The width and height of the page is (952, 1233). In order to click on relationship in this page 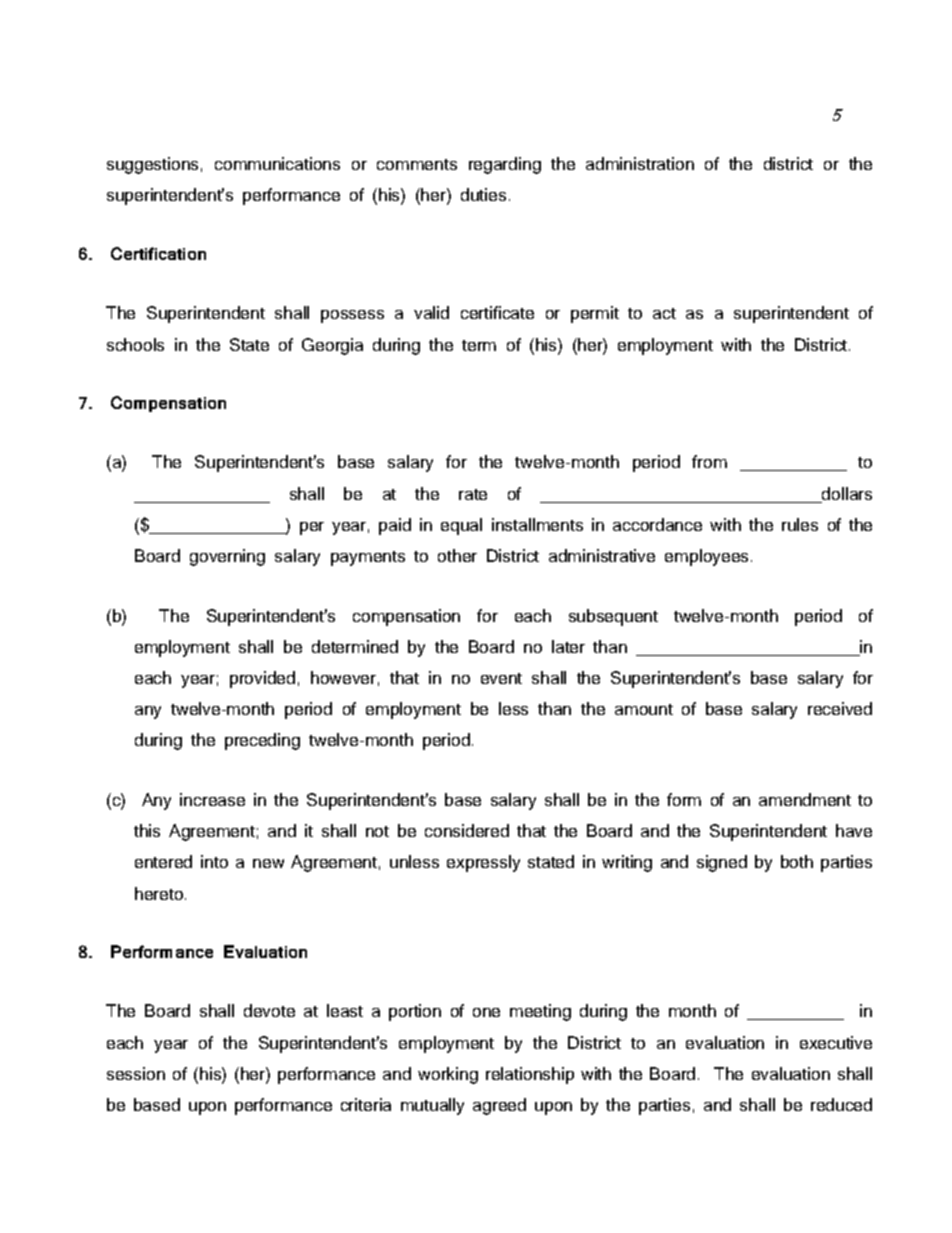, I will do `click(530, 1075)`.
